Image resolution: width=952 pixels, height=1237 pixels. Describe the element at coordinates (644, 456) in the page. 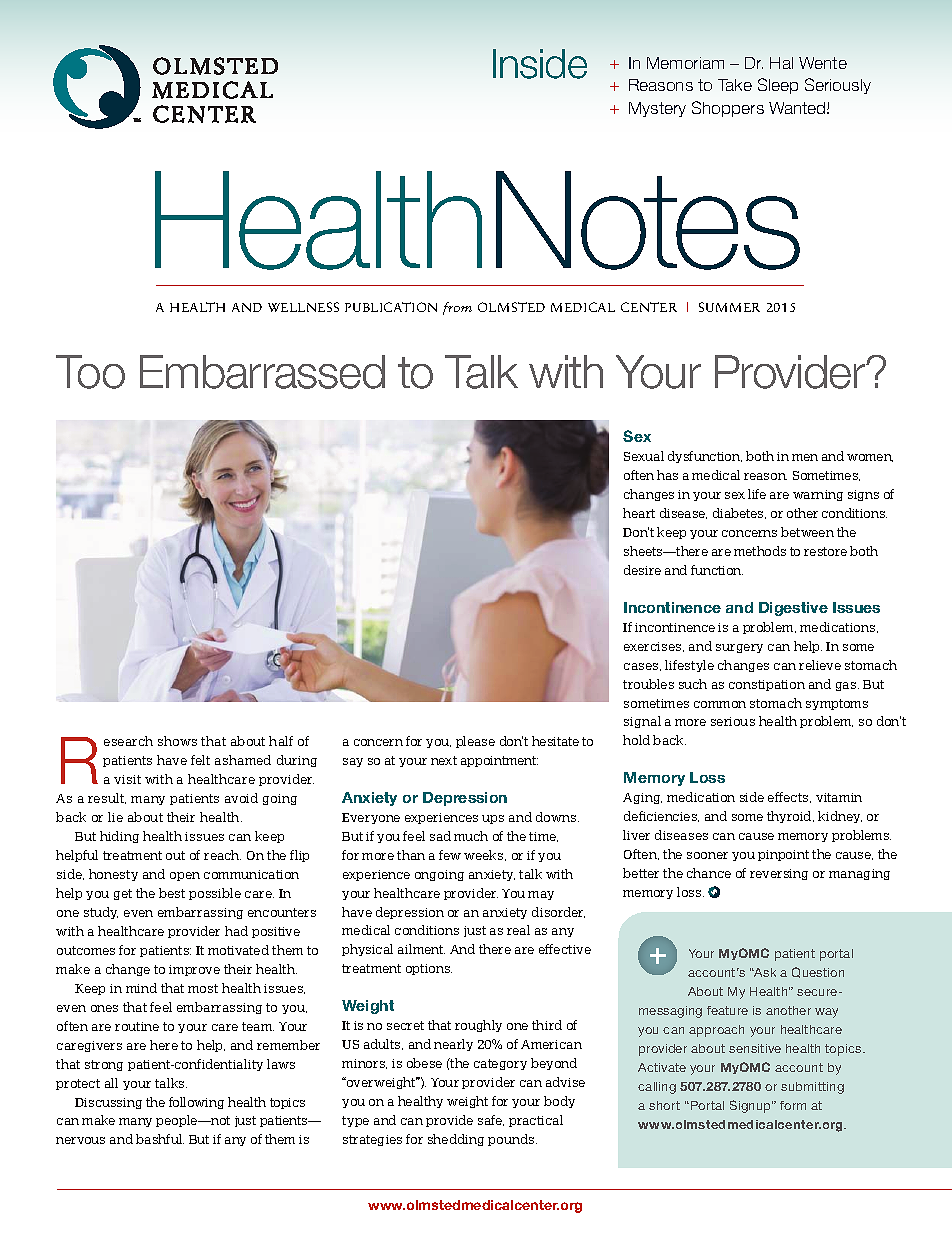

I see `Sexual` at that location.
